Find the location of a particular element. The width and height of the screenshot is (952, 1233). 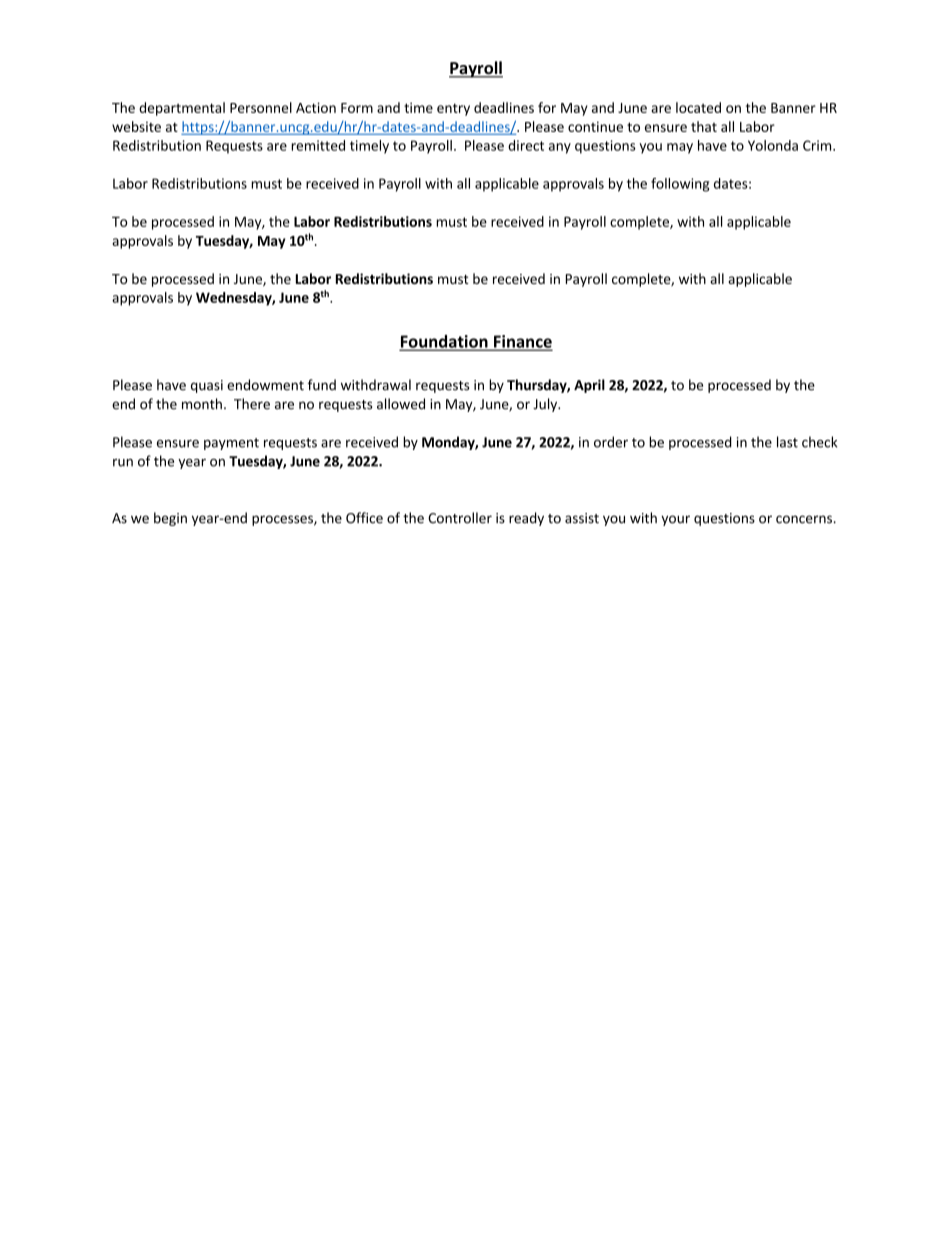

Crim is located at coordinates (818, 145).
